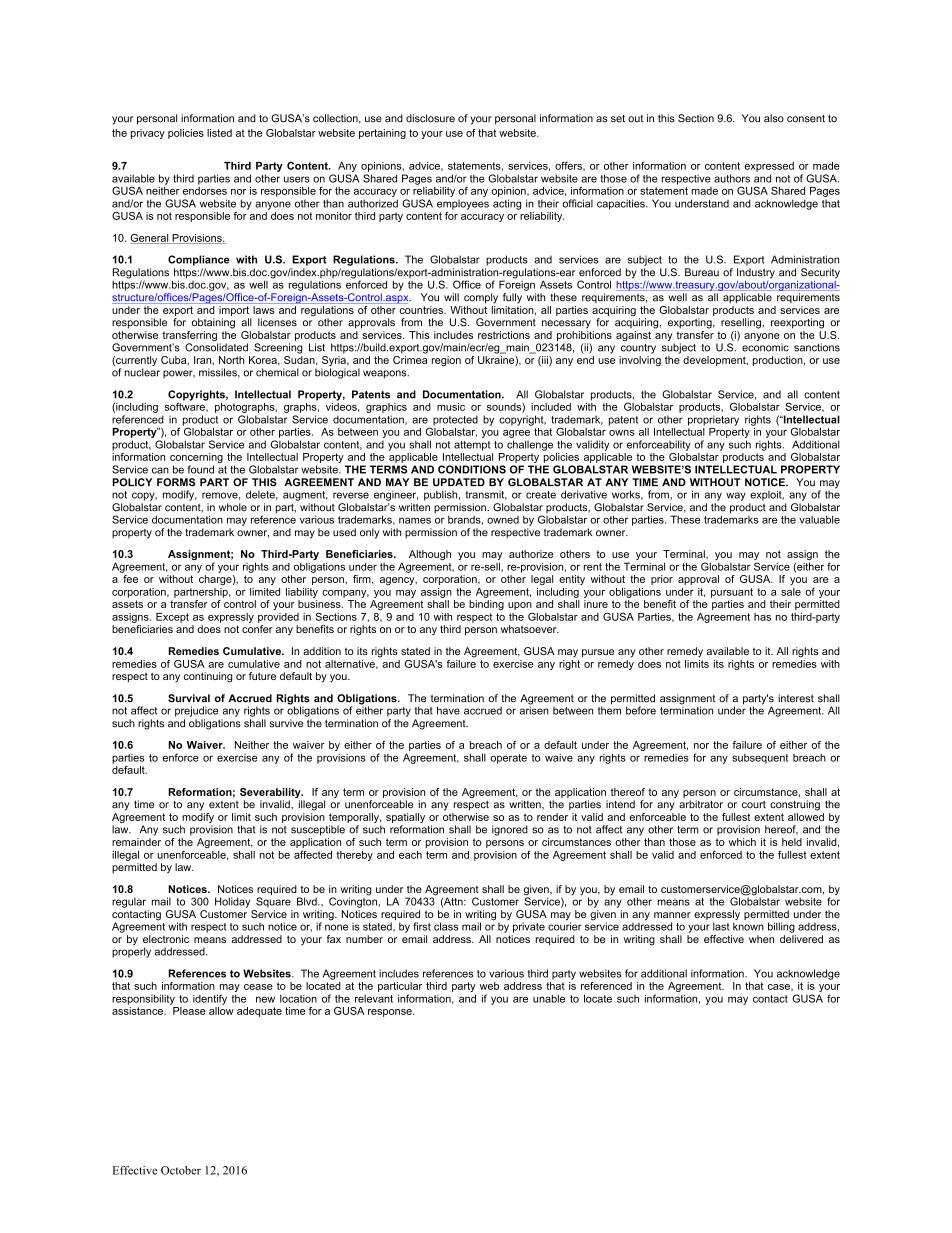  Describe the element at coordinates (446, 926) in the screenshot. I see `class` at that location.
